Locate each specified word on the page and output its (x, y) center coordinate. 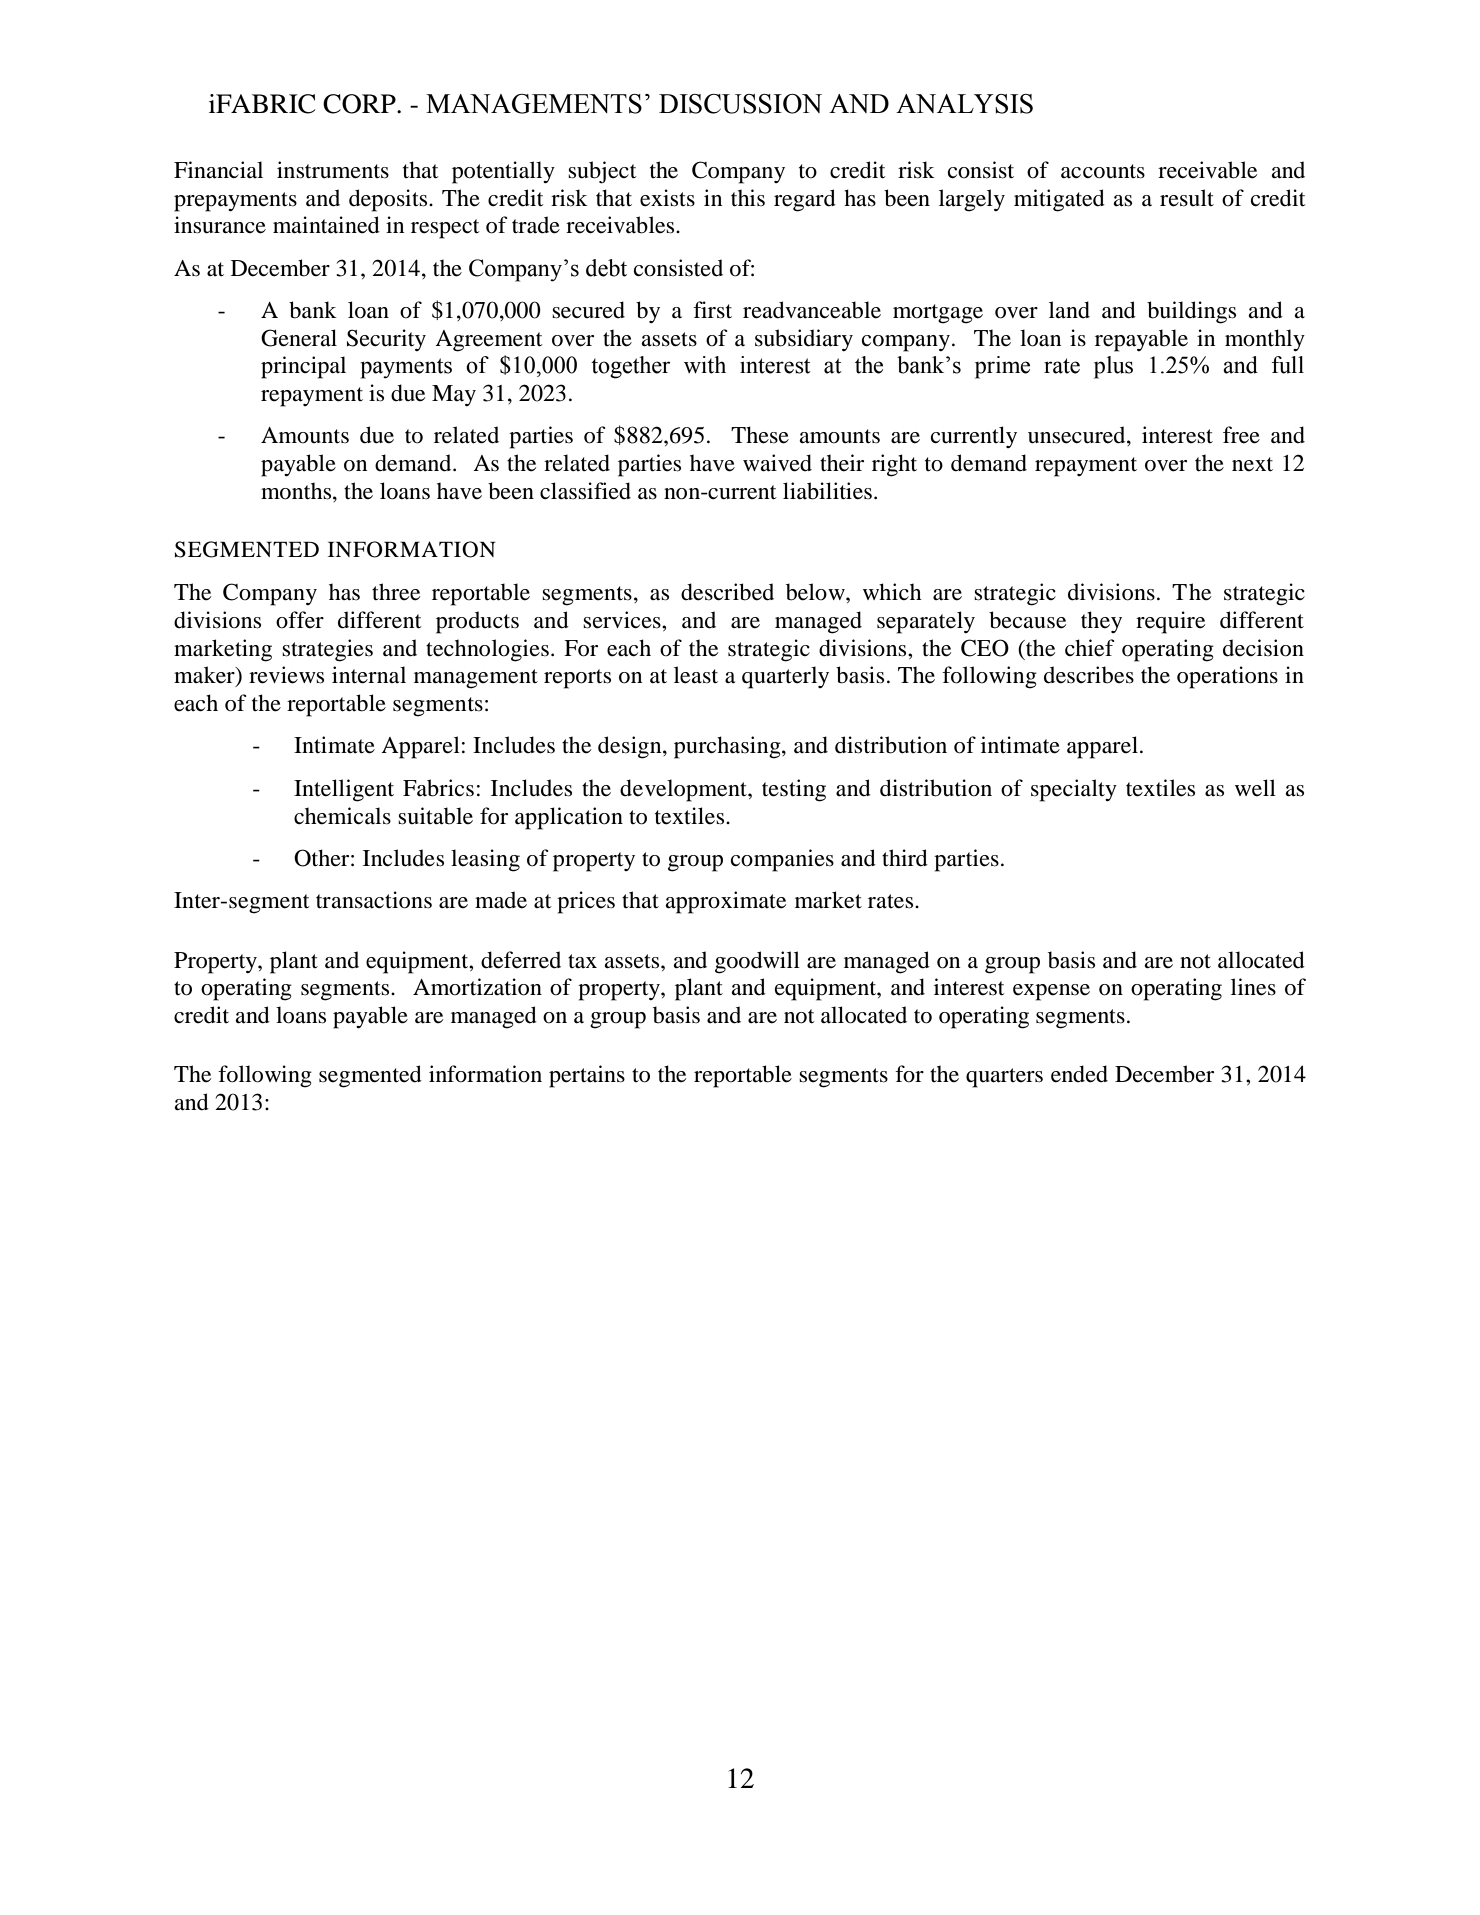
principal (303, 367)
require (1170, 622)
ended (1079, 1074)
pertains (587, 1076)
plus (1113, 367)
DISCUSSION (740, 104)
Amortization (477, 987)
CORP (360, 104)
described (727, 592)
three (396, 592)
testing (794, 790)
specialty (1074, 790)
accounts (1103, 171)
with (705, 365)
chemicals (342, 816)
